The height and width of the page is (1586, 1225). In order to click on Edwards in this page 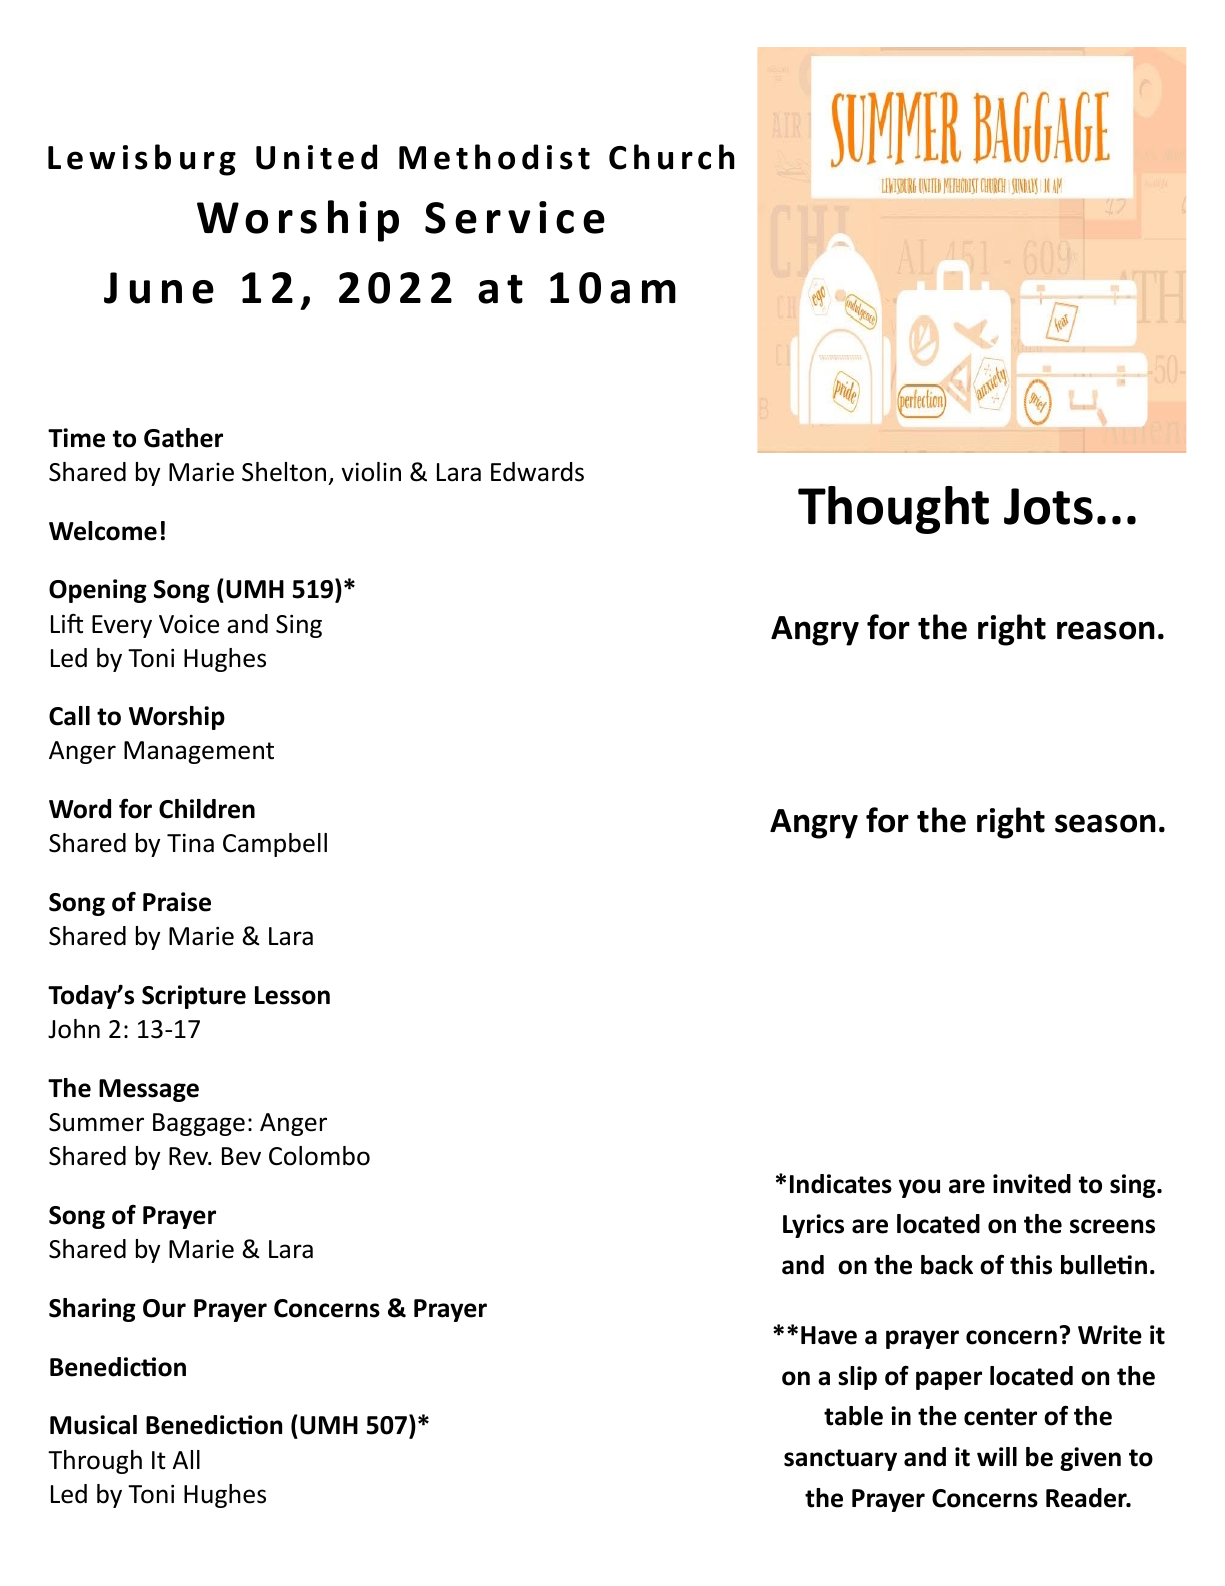, I will do `click(537, 472)`.
